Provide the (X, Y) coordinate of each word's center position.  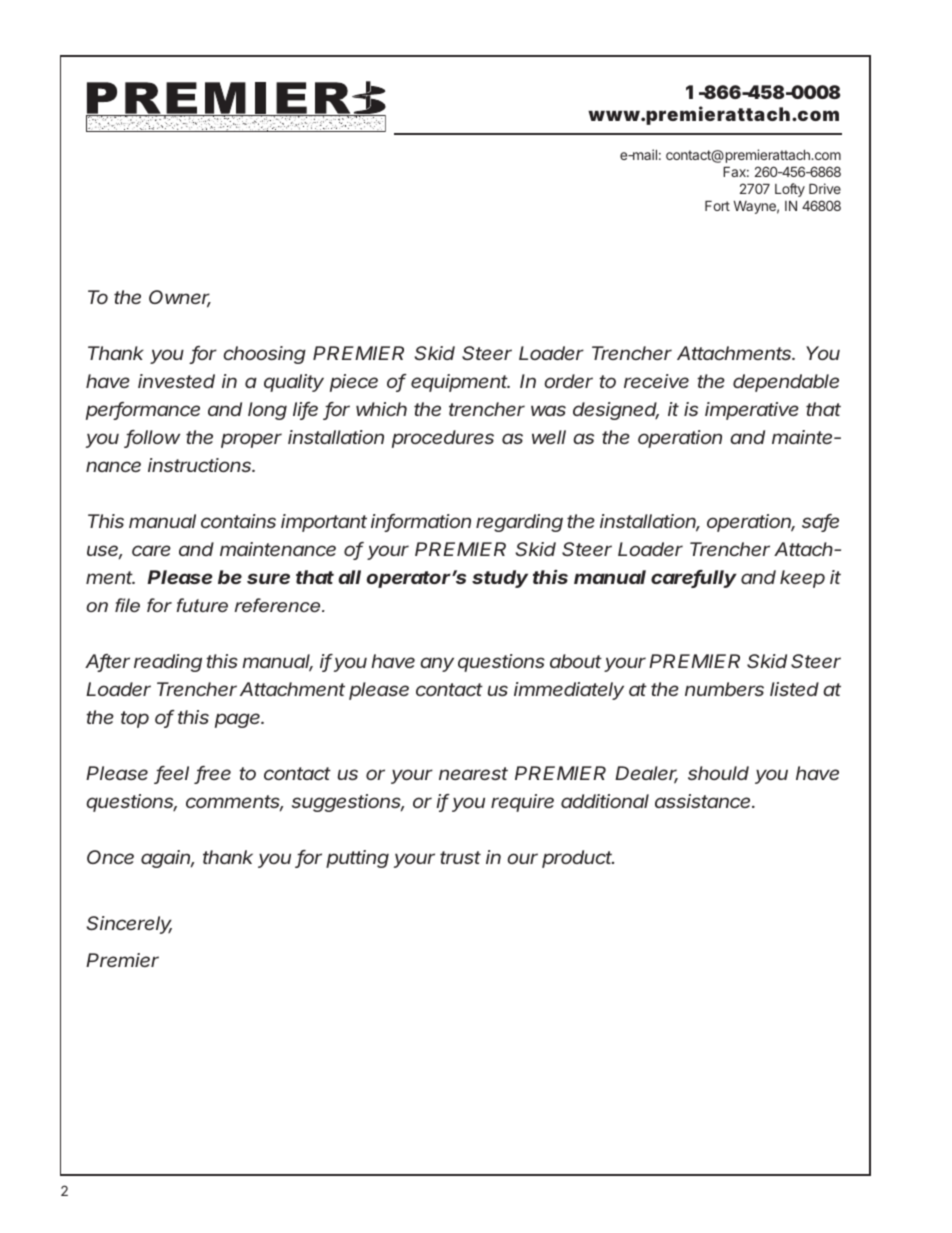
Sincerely (129, 925)
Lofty (790, 190)
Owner (180, 298)
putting (357, 859)
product (578, 859)
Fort (717, 206)
